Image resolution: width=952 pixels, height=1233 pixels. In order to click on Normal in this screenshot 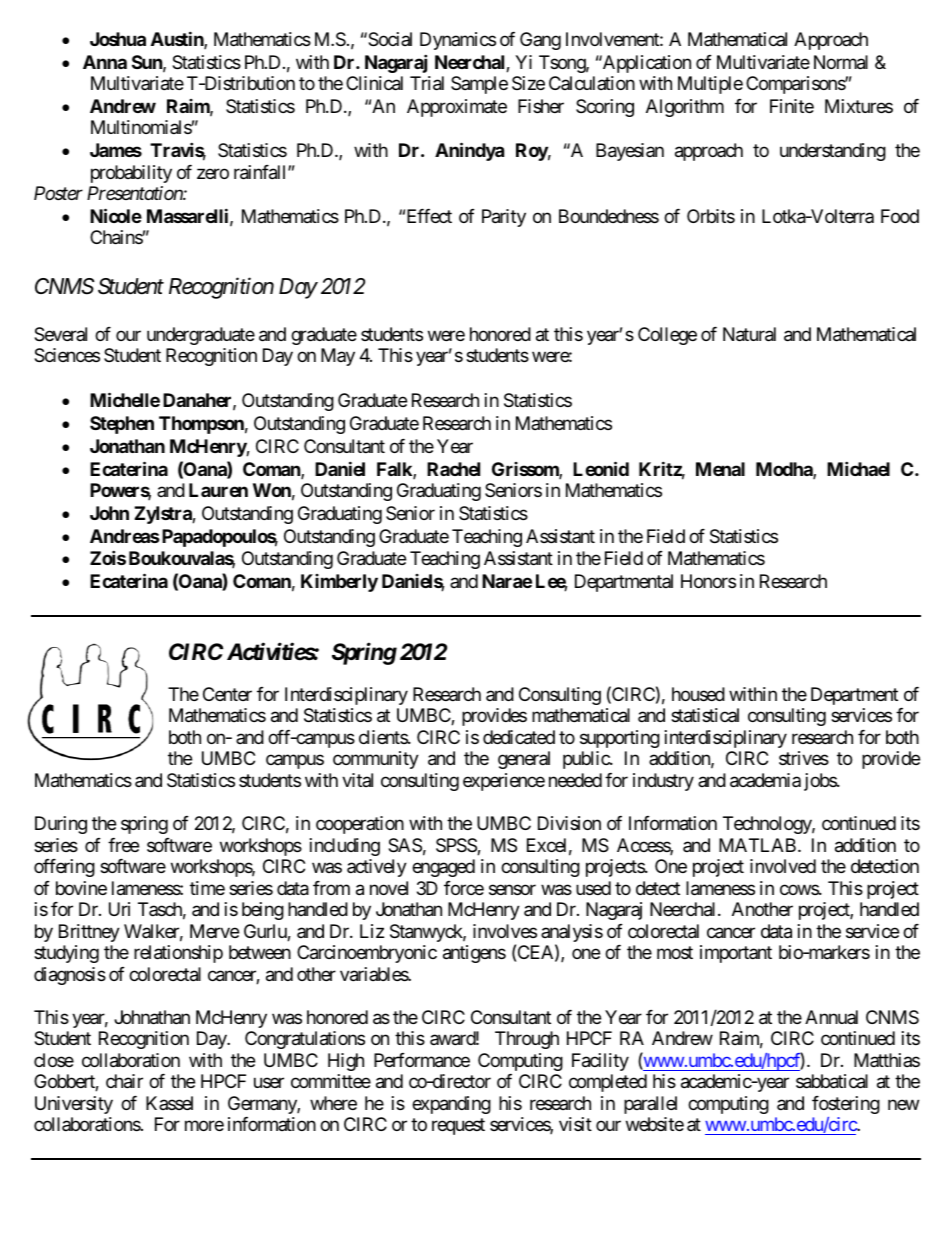, I will do `click(841, 62)`.
